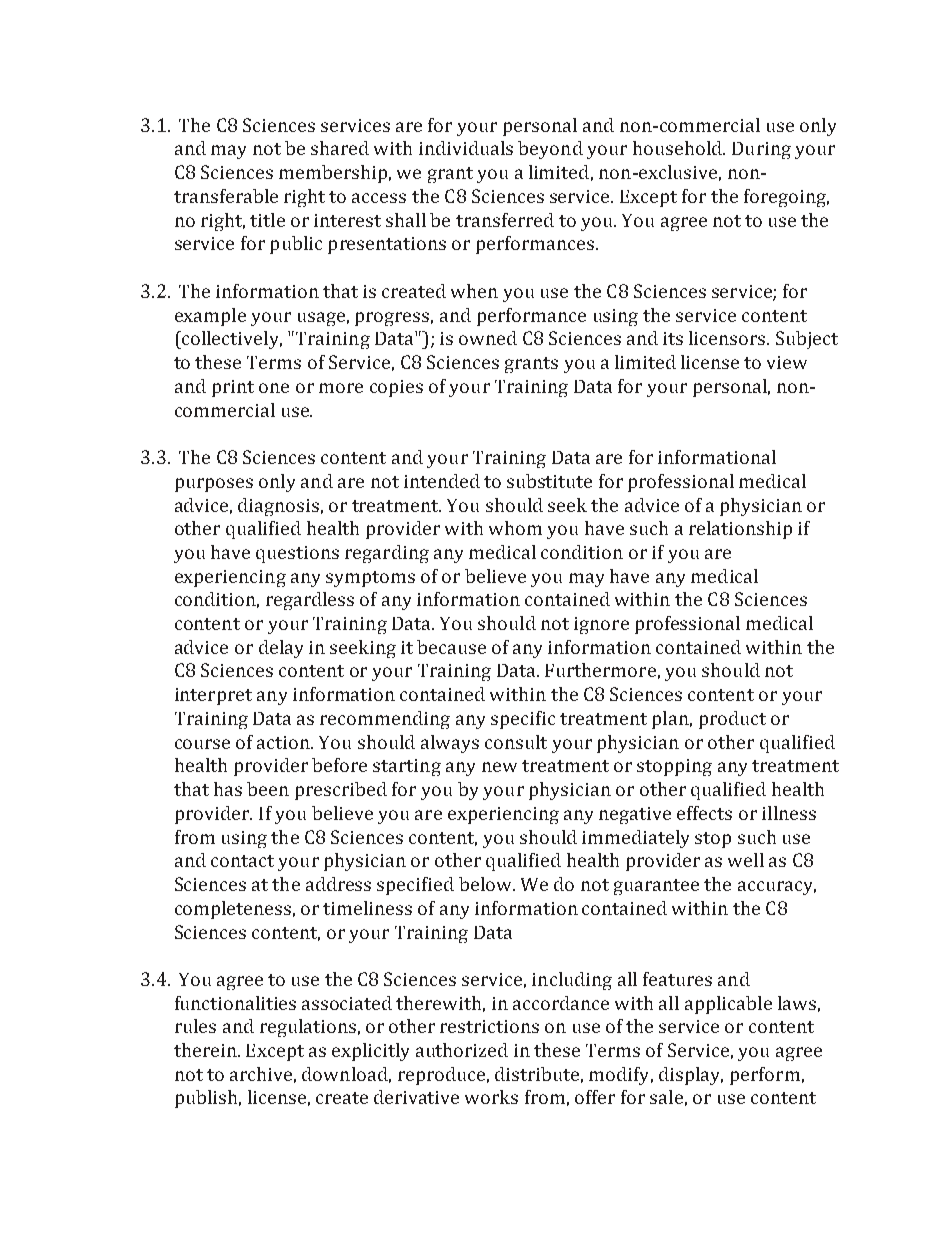 The width and height of the page is (952, 1233). I want to click on effects, so click(704, 813).
